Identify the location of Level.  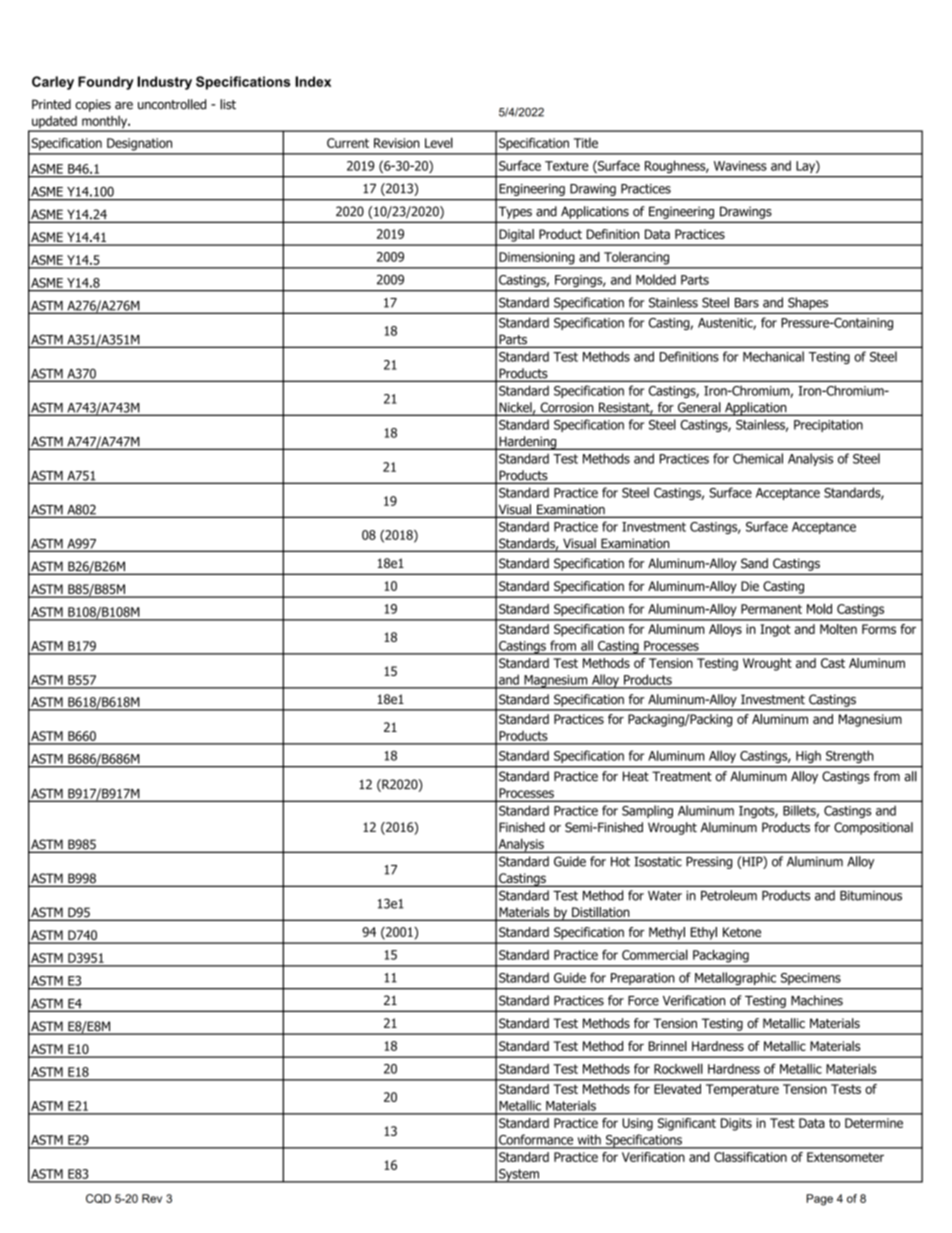
(439, 142).
